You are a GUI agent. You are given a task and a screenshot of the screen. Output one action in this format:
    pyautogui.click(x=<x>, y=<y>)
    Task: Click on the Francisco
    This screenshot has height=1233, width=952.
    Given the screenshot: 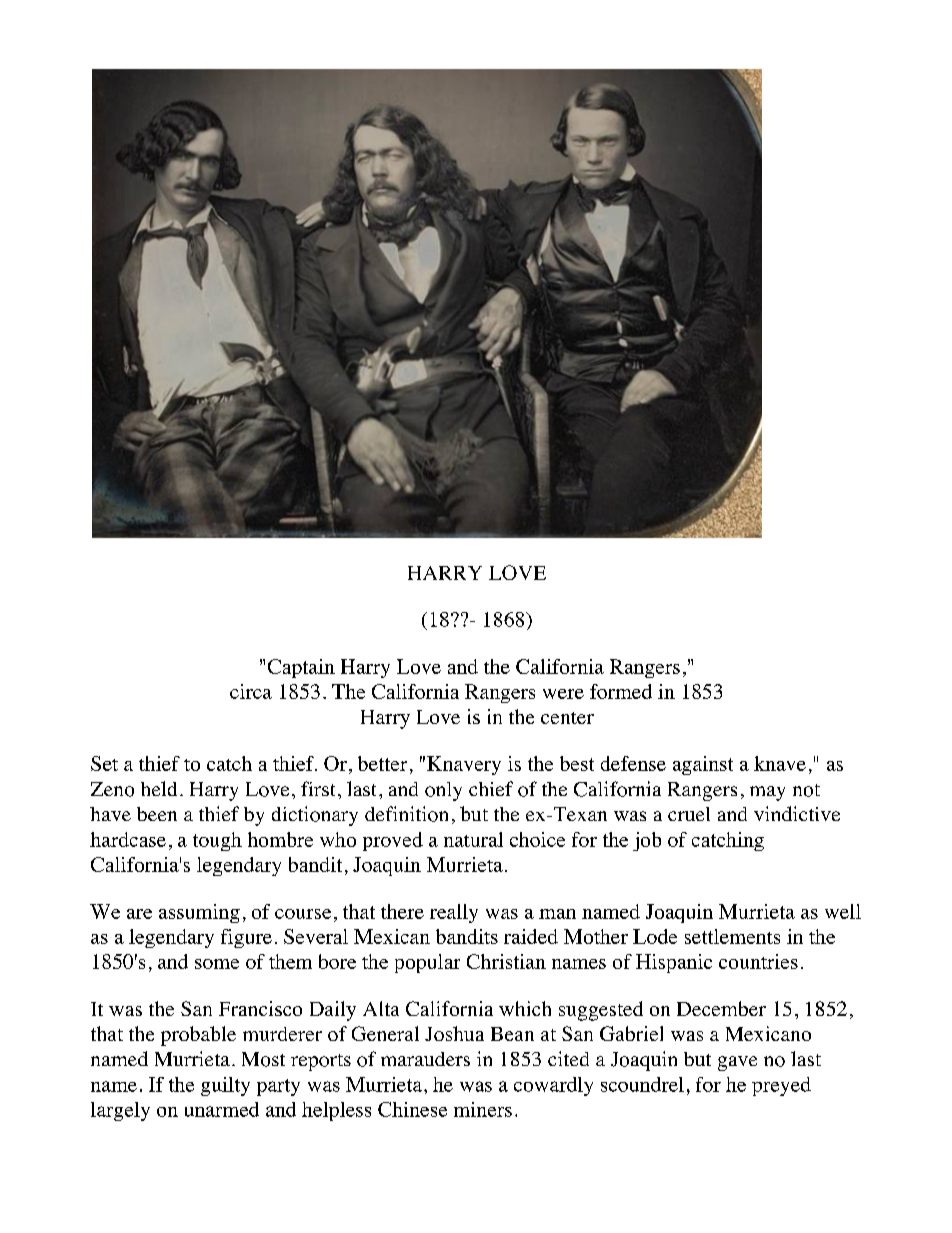 What is the action you would take?
    pyautogui.click(x=260, y=1008)
